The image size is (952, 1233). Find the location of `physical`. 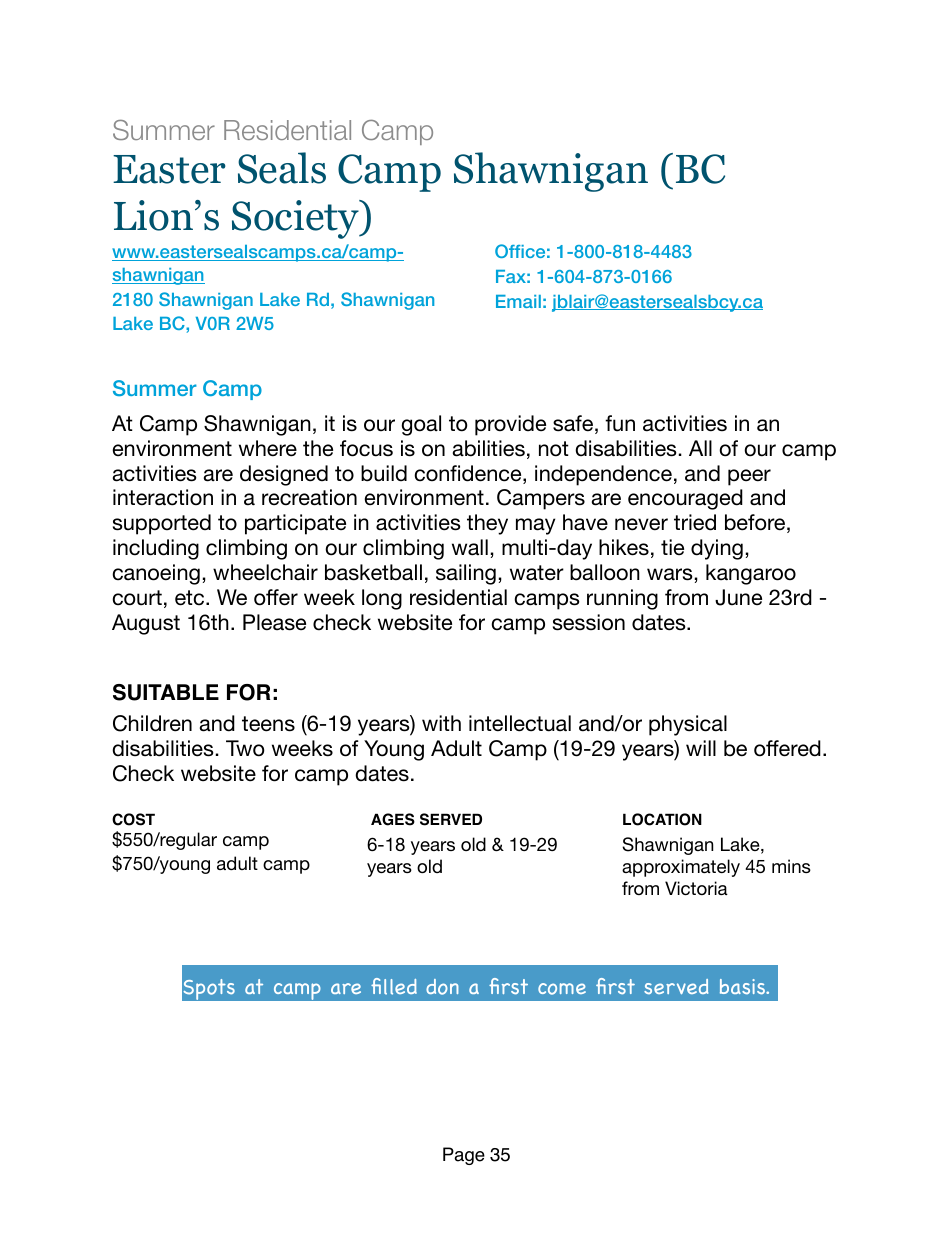

physical is located at coordinates (688, 725).
